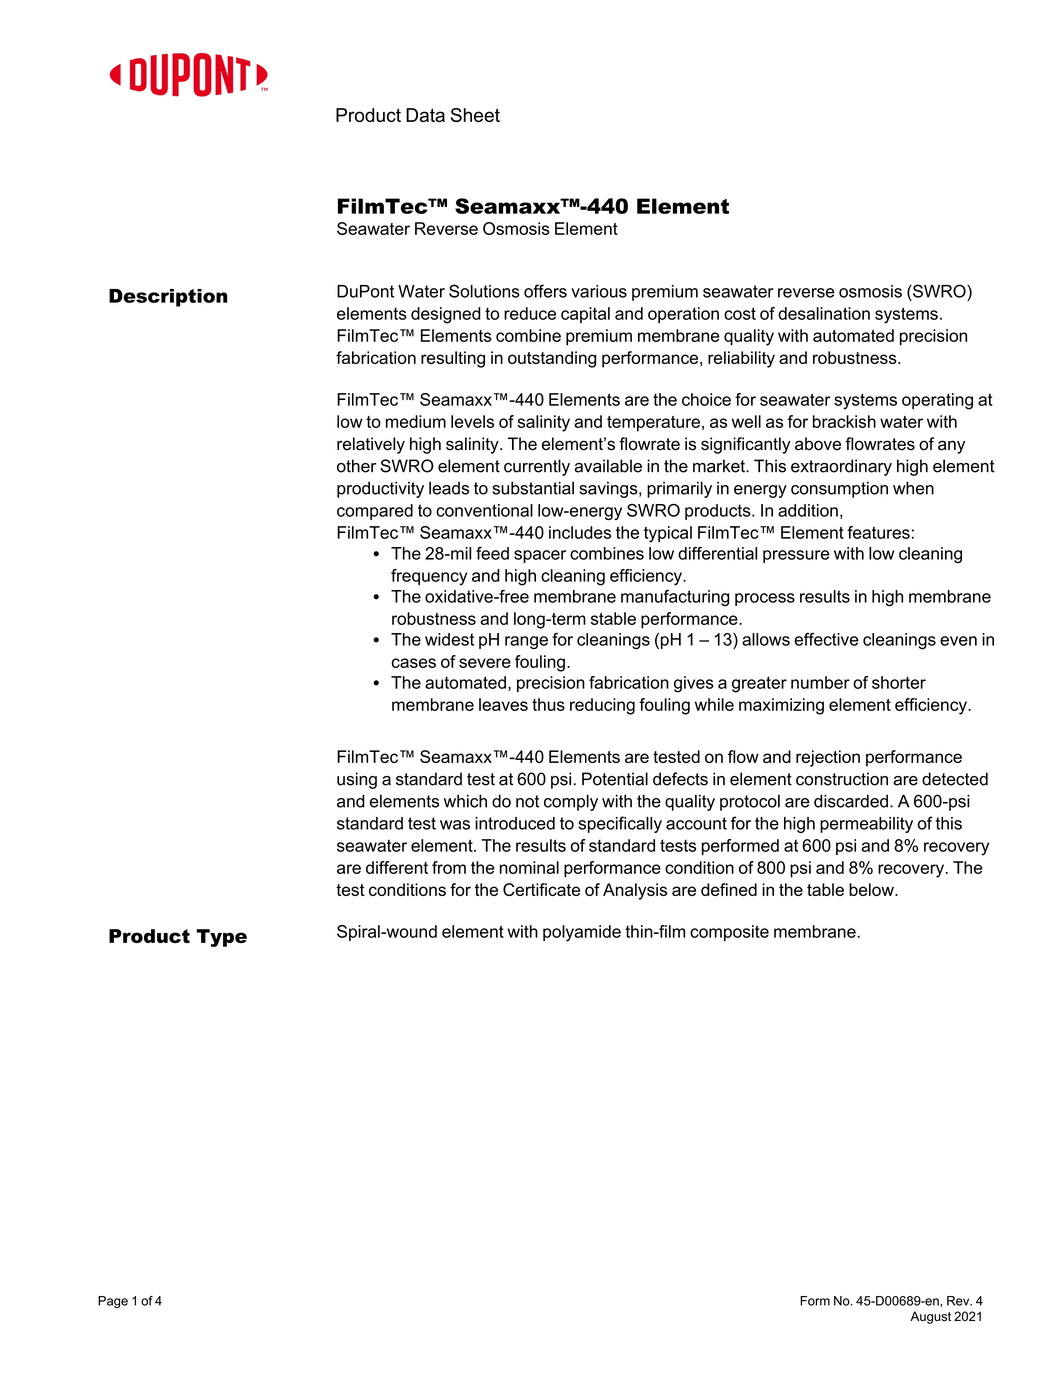 This image has width=1064, height=1377. Describe the element at coordinates (113, 1302) in the image. I see `Page` at that location.
